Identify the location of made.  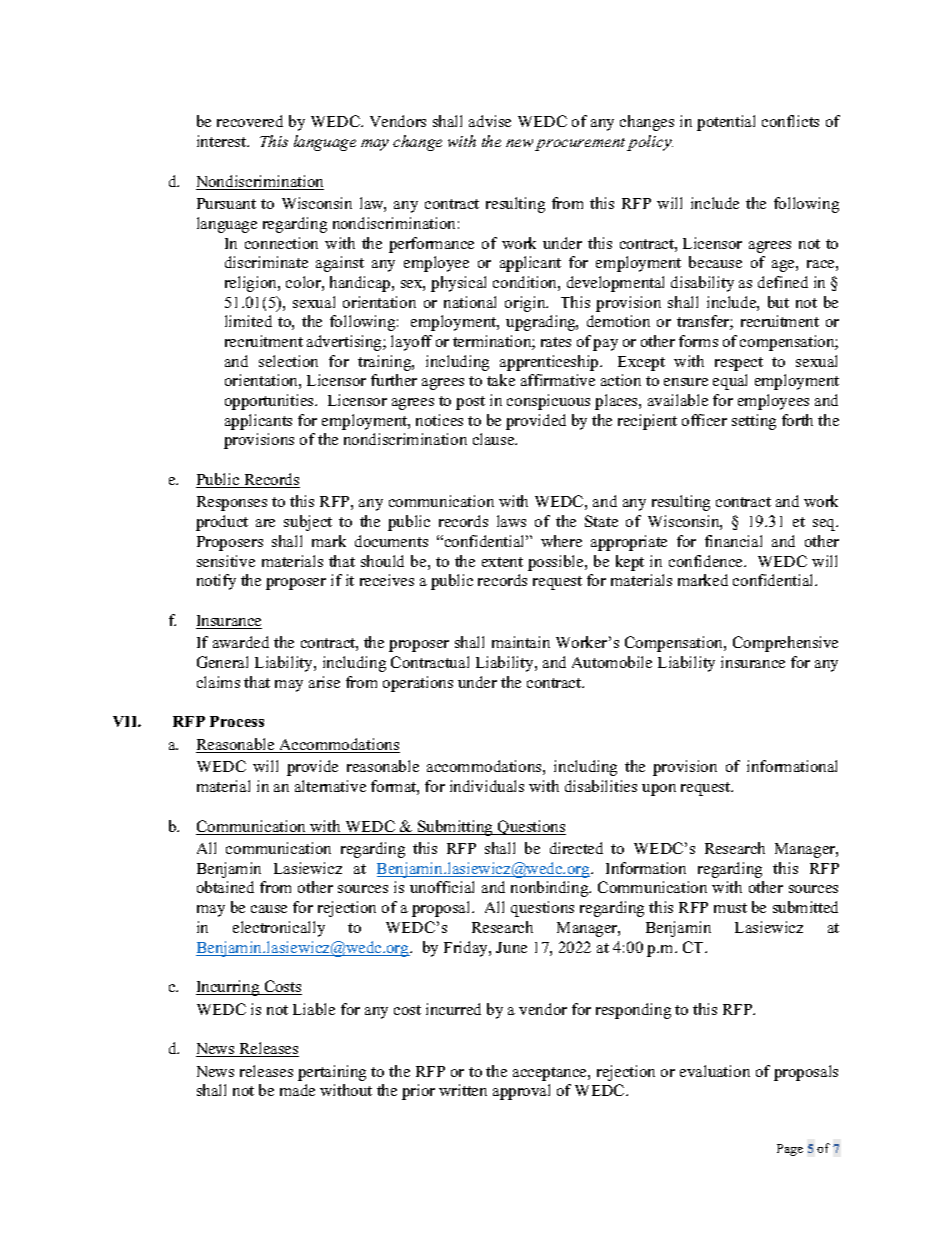
(297, 1090).
